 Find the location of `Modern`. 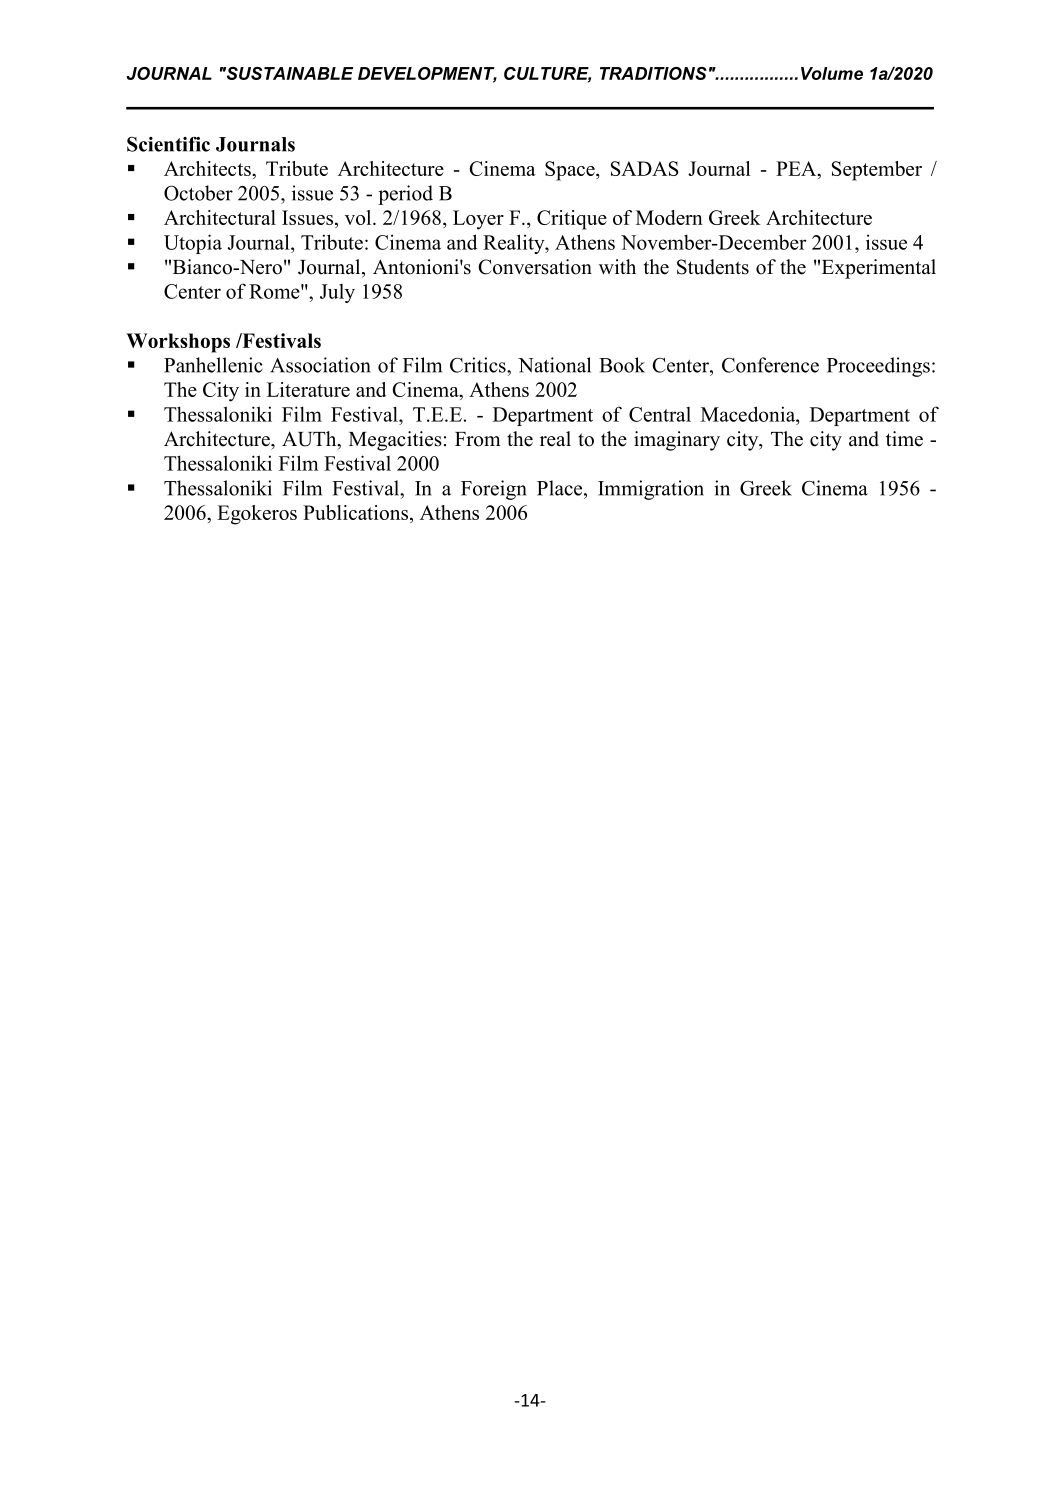

Modern is located at coordinates (669, 217).
